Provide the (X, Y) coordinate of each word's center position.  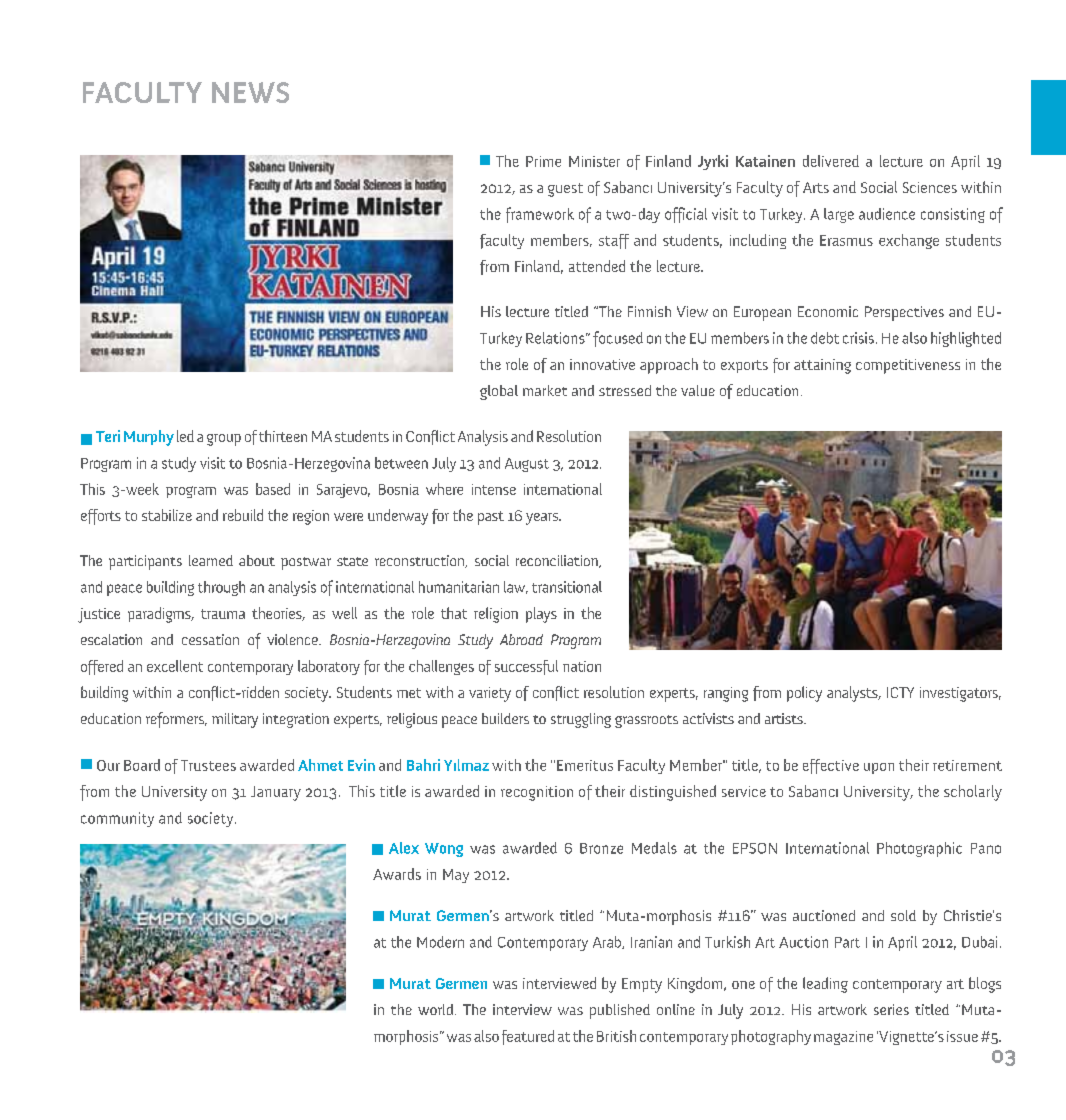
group (224, 440)
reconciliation (558, 561)
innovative (602, 364)
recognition (537, 793)
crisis (858, 338)
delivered (831, 161)
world (437, 1009)
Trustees (208, 765)
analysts (853, 694)
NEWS (250, 92)
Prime (543, 161)
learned (211, 560)
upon (879, 768)
